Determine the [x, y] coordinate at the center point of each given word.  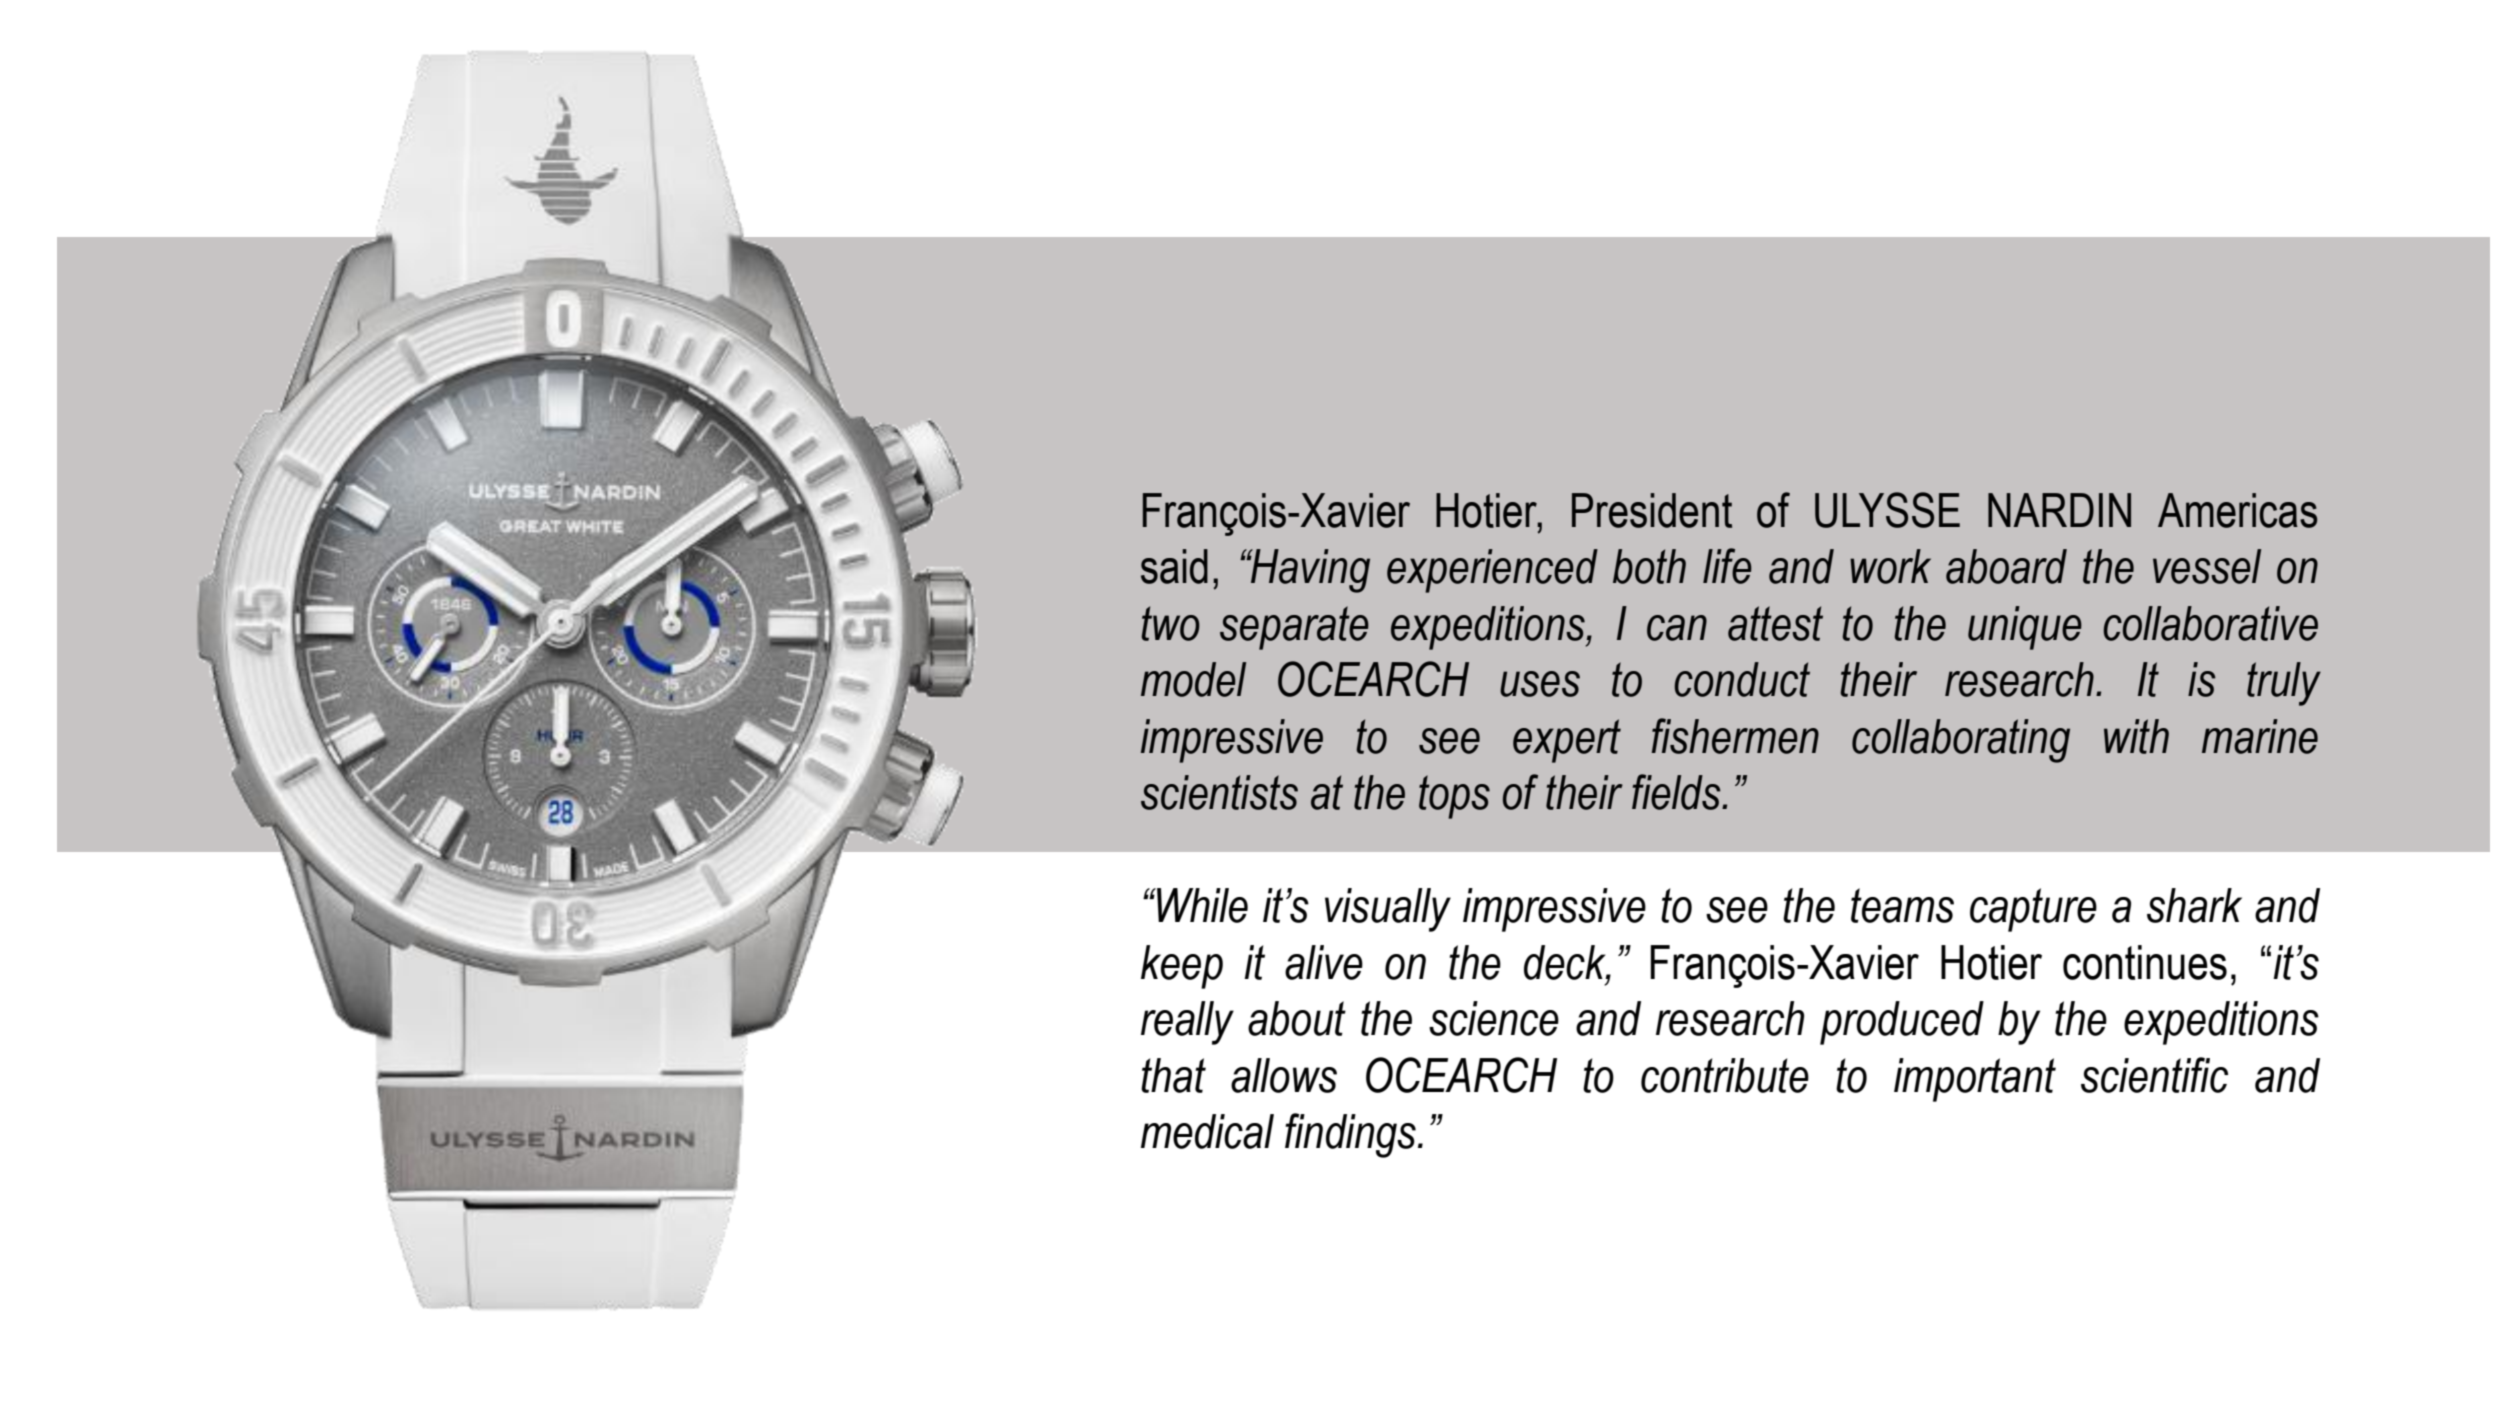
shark [2194, 905]
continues [2145, 962]
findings [1350, 1135]
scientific [2154, 1075]
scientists [1219, 792]
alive [1324, 962]
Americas [2237, 510]
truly [2284, 684]
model [1193, 679]
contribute [1725, 1075]
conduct [1742, 679]
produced [1902, 1023]
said [1174, 566]
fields [1677, 792]
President [1652, 510]
